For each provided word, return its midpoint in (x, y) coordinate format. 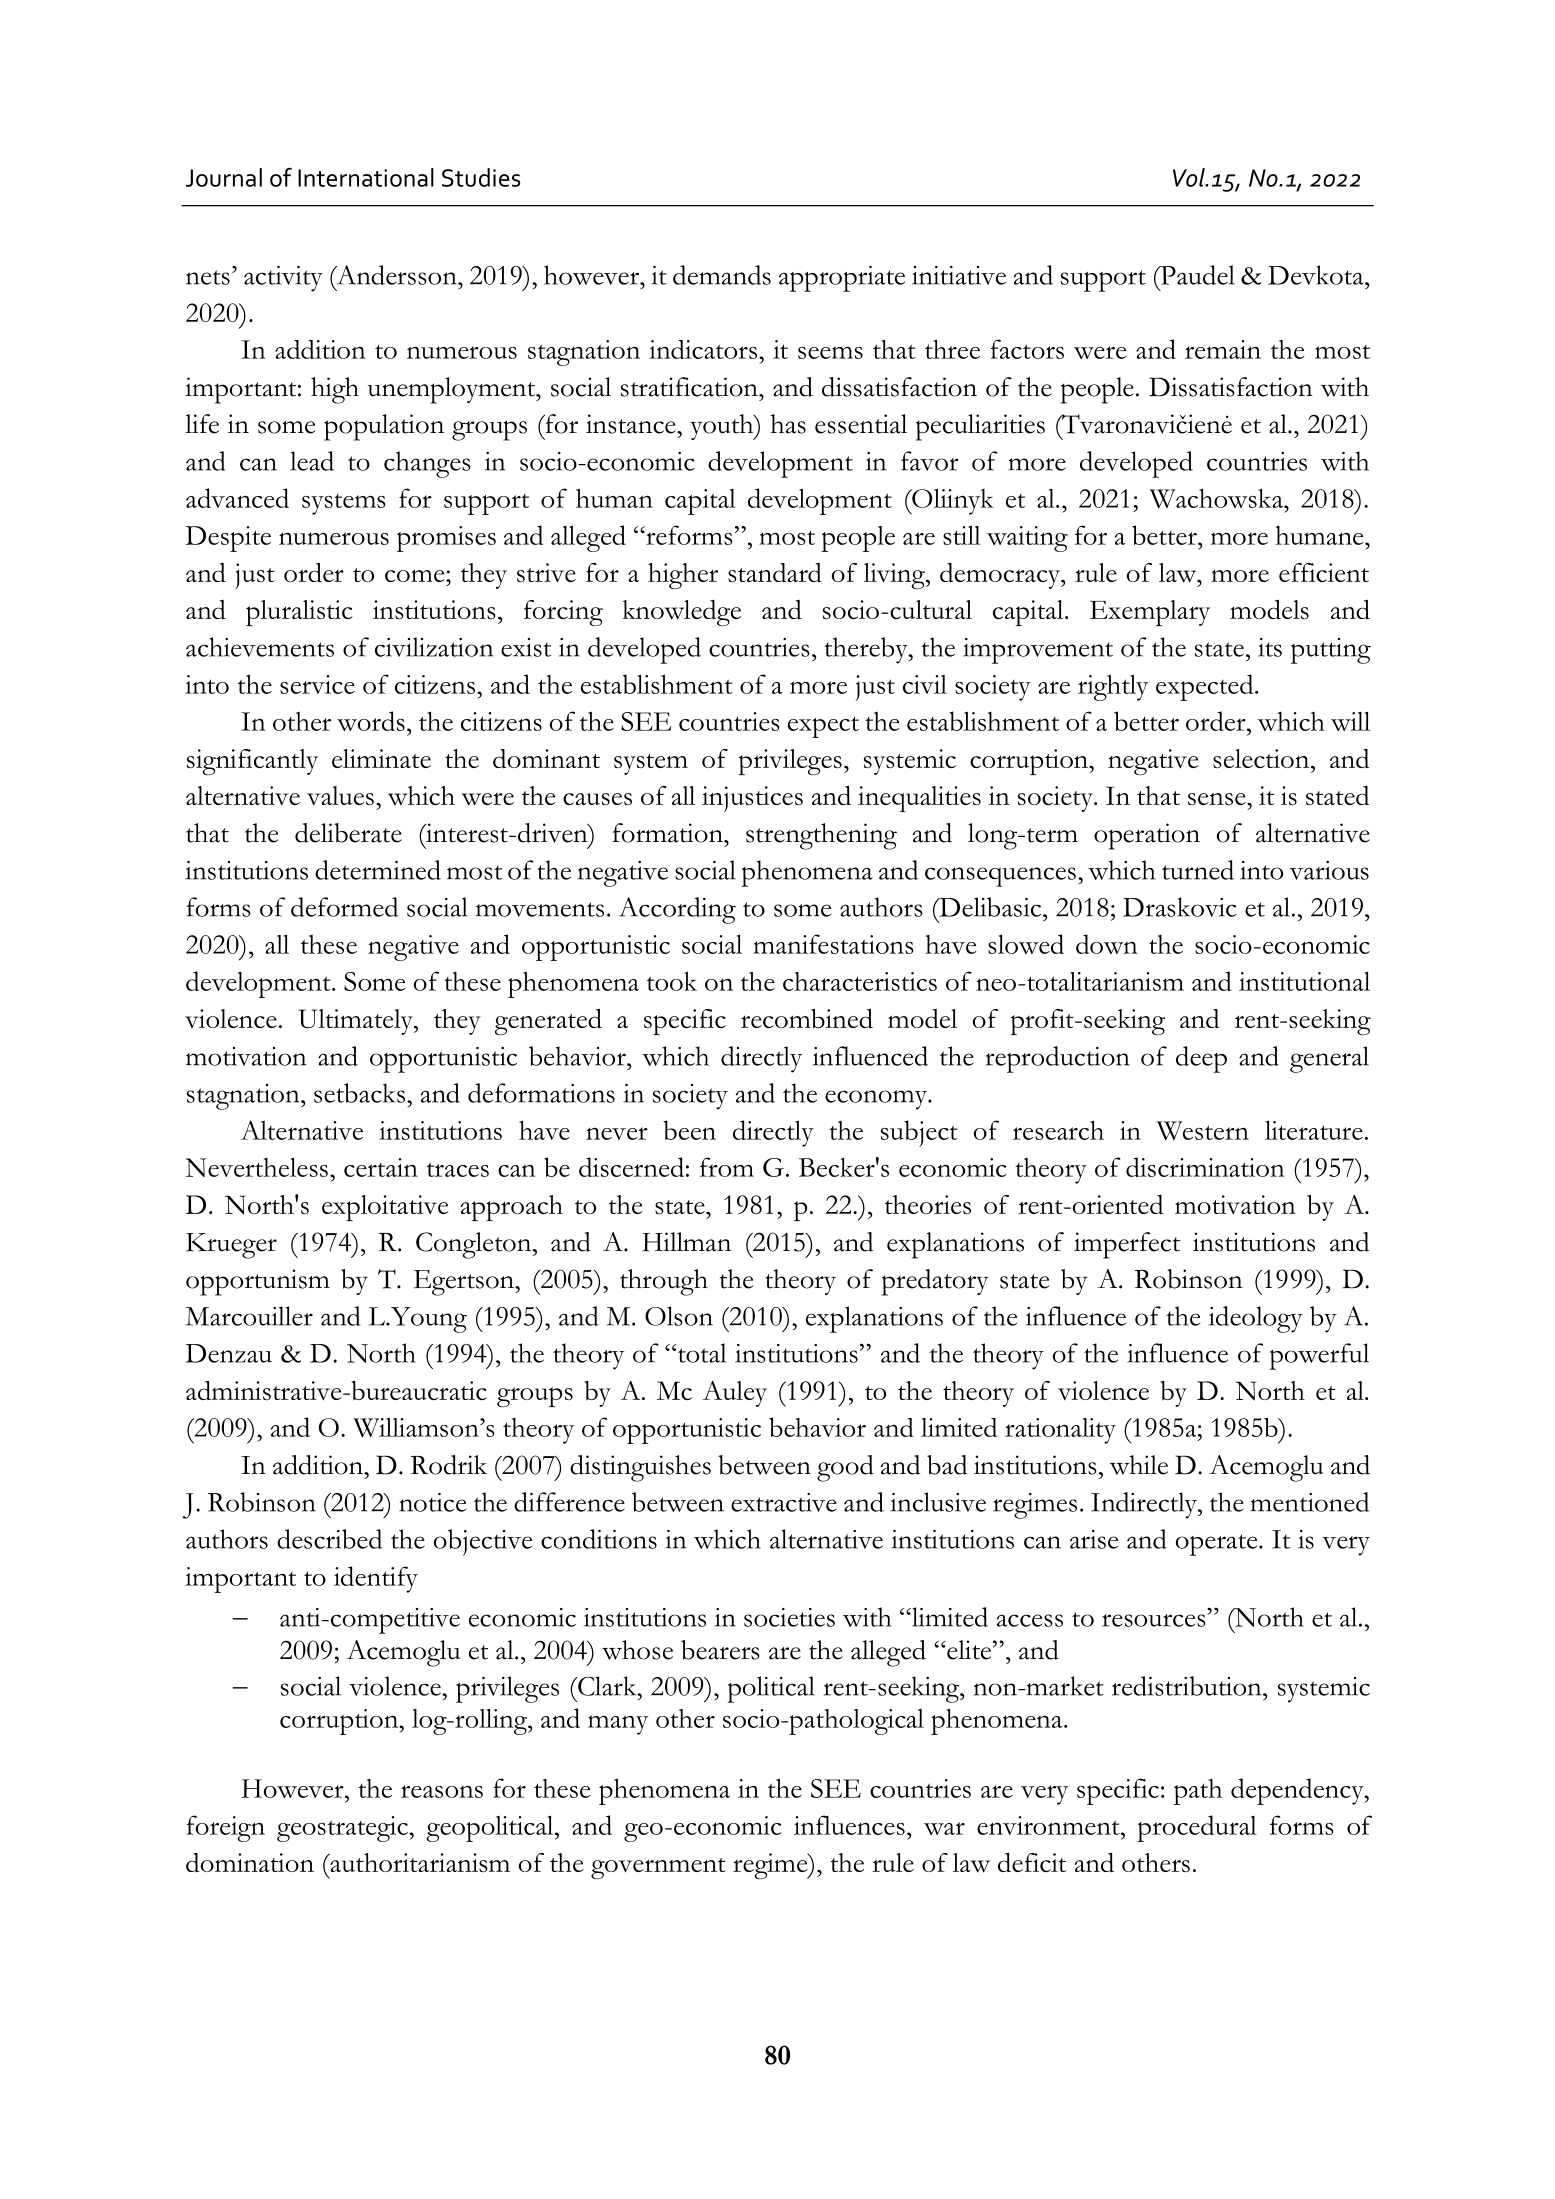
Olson (679, 1316)
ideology (1256, 1319)
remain (1223, 349)
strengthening (821, 836)
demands (722, 275)
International (366, 177)
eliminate (381, 758)
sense (1218, 799)
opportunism (258, 1282)
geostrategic (343, 1829)
